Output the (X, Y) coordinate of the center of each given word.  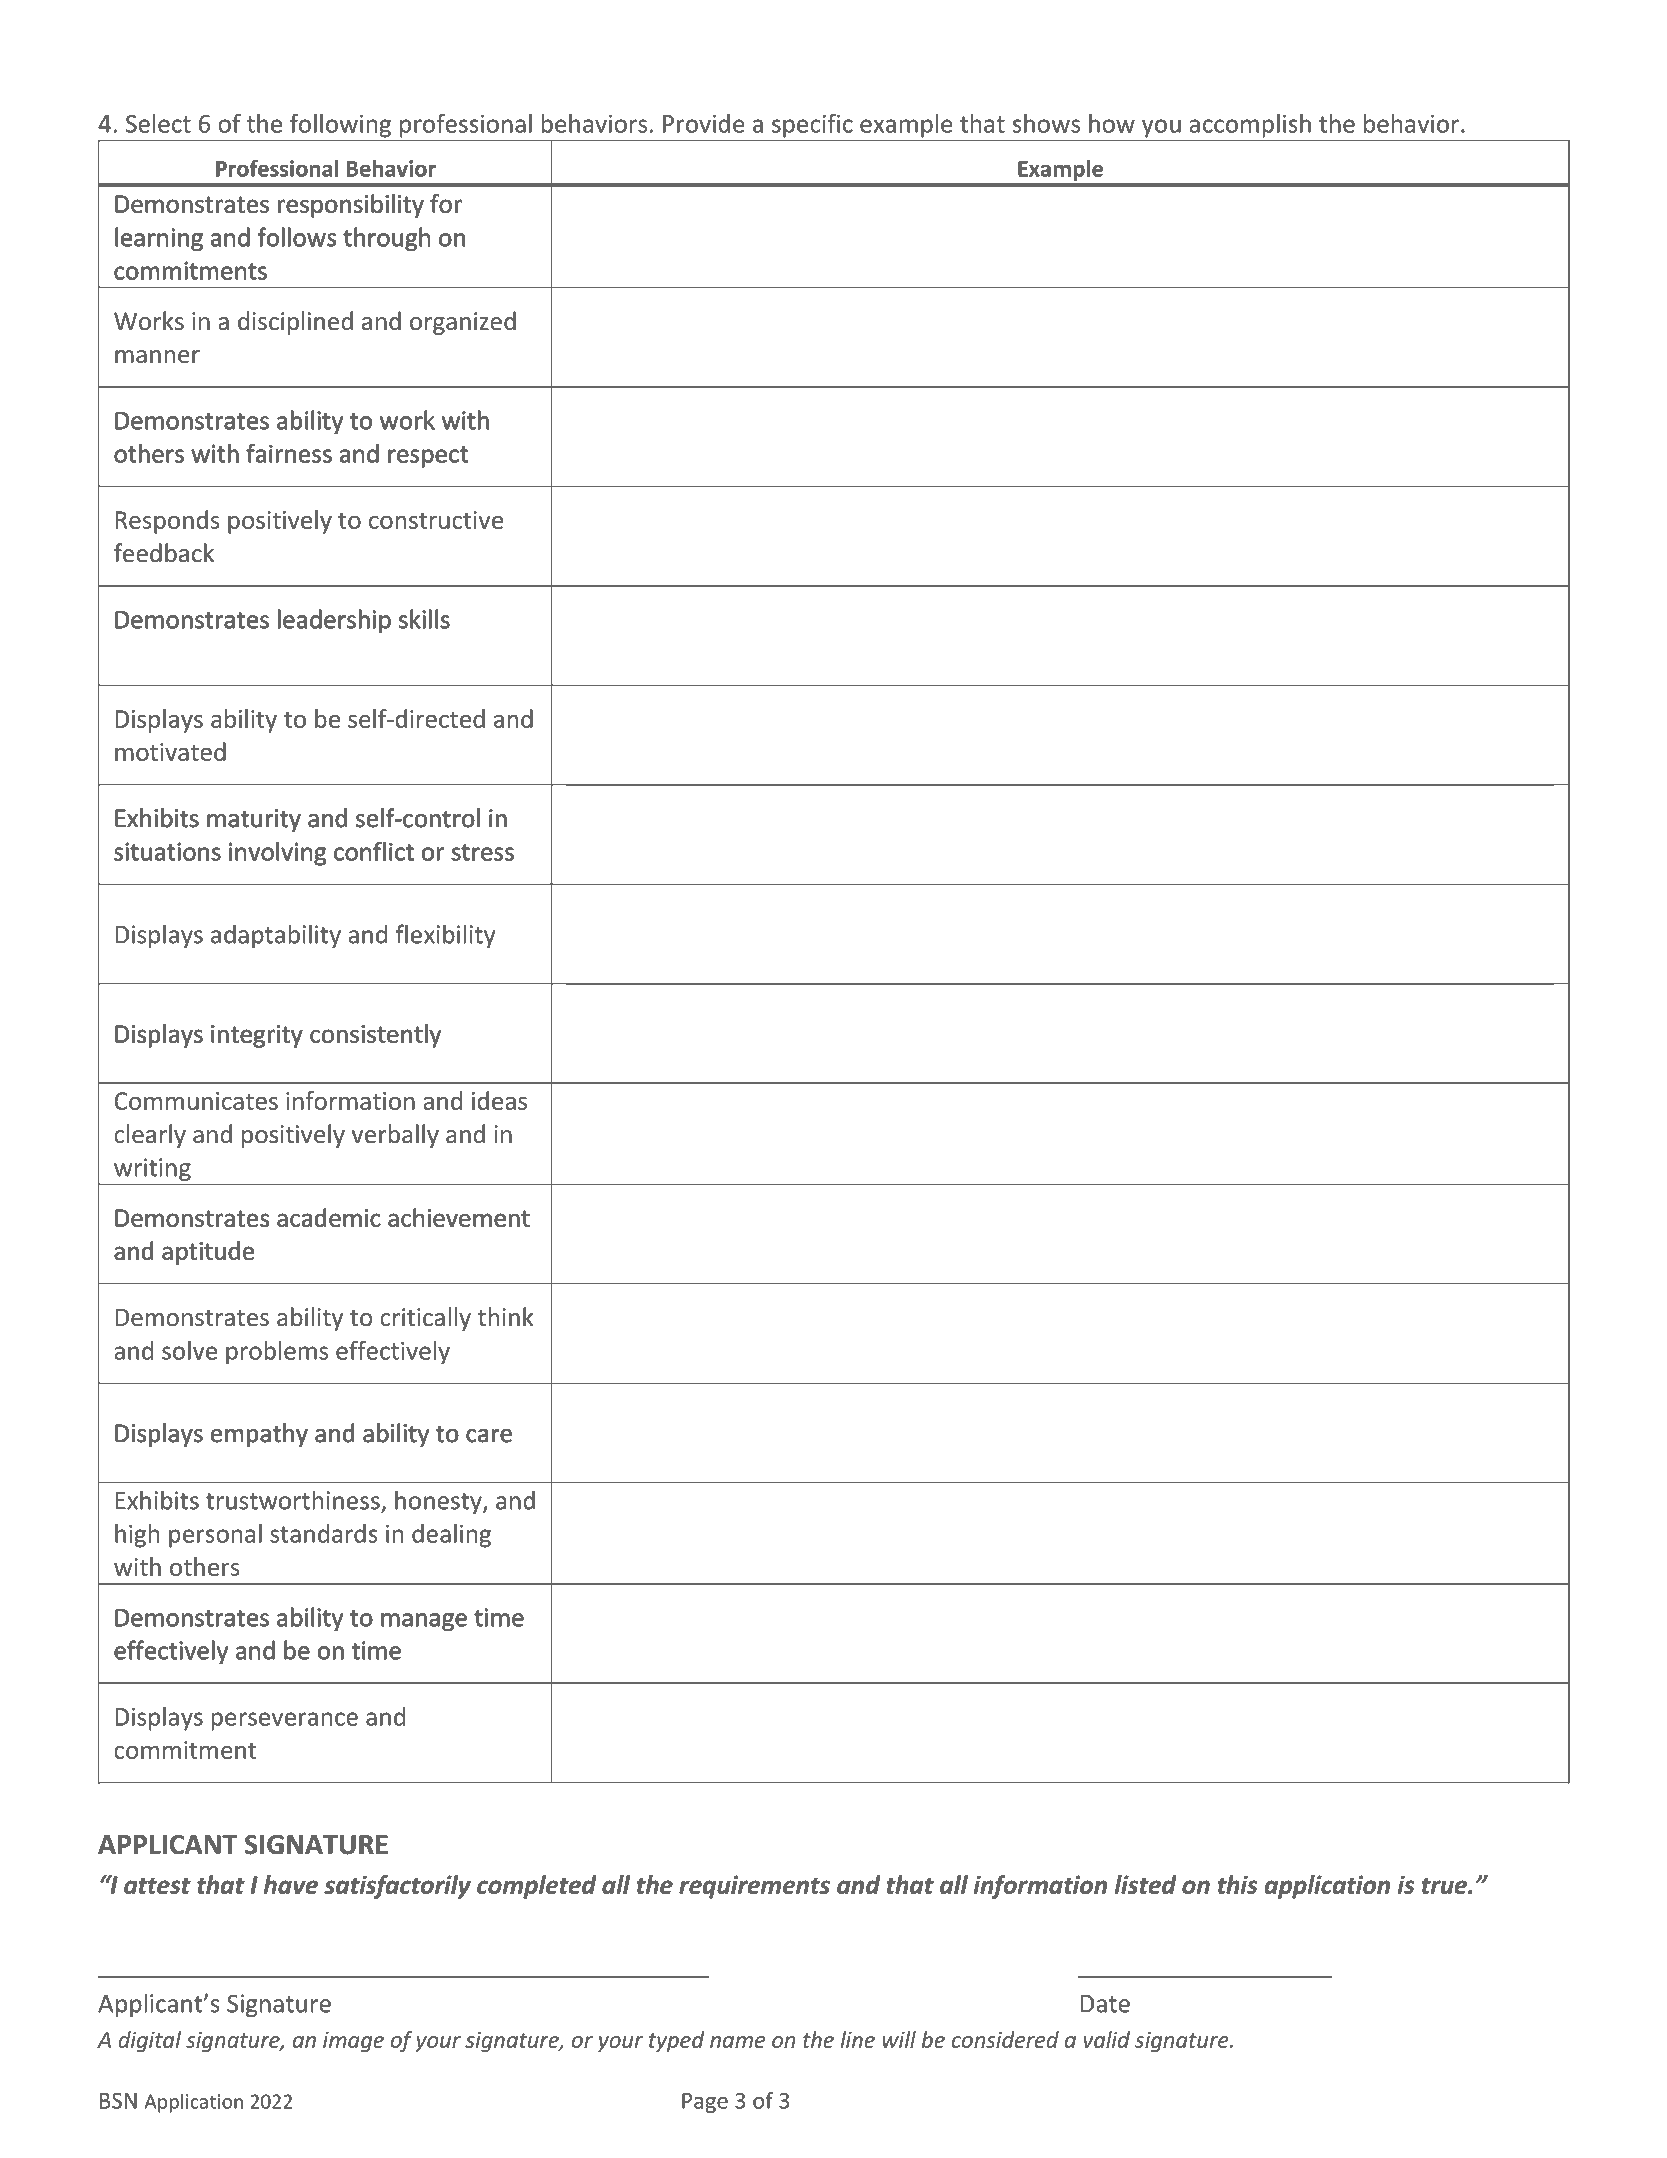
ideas (499, 1100)
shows (1046, 123)
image (353, 2042)
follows (297, 237)
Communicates (196, 1101)
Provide (704, 123)
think (506, 1317)
